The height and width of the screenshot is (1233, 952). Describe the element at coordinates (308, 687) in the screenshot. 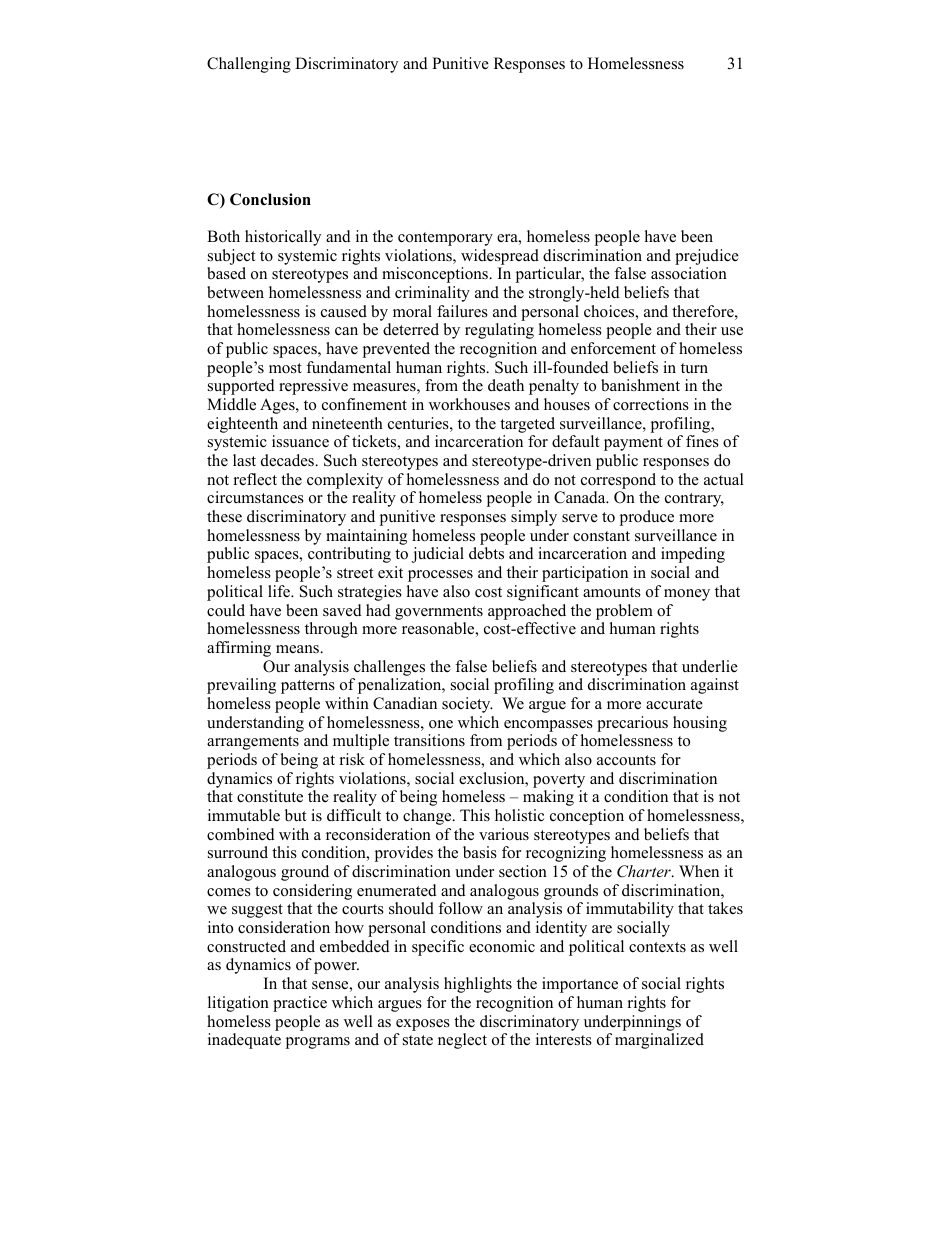

I see `patterns` at that location.
